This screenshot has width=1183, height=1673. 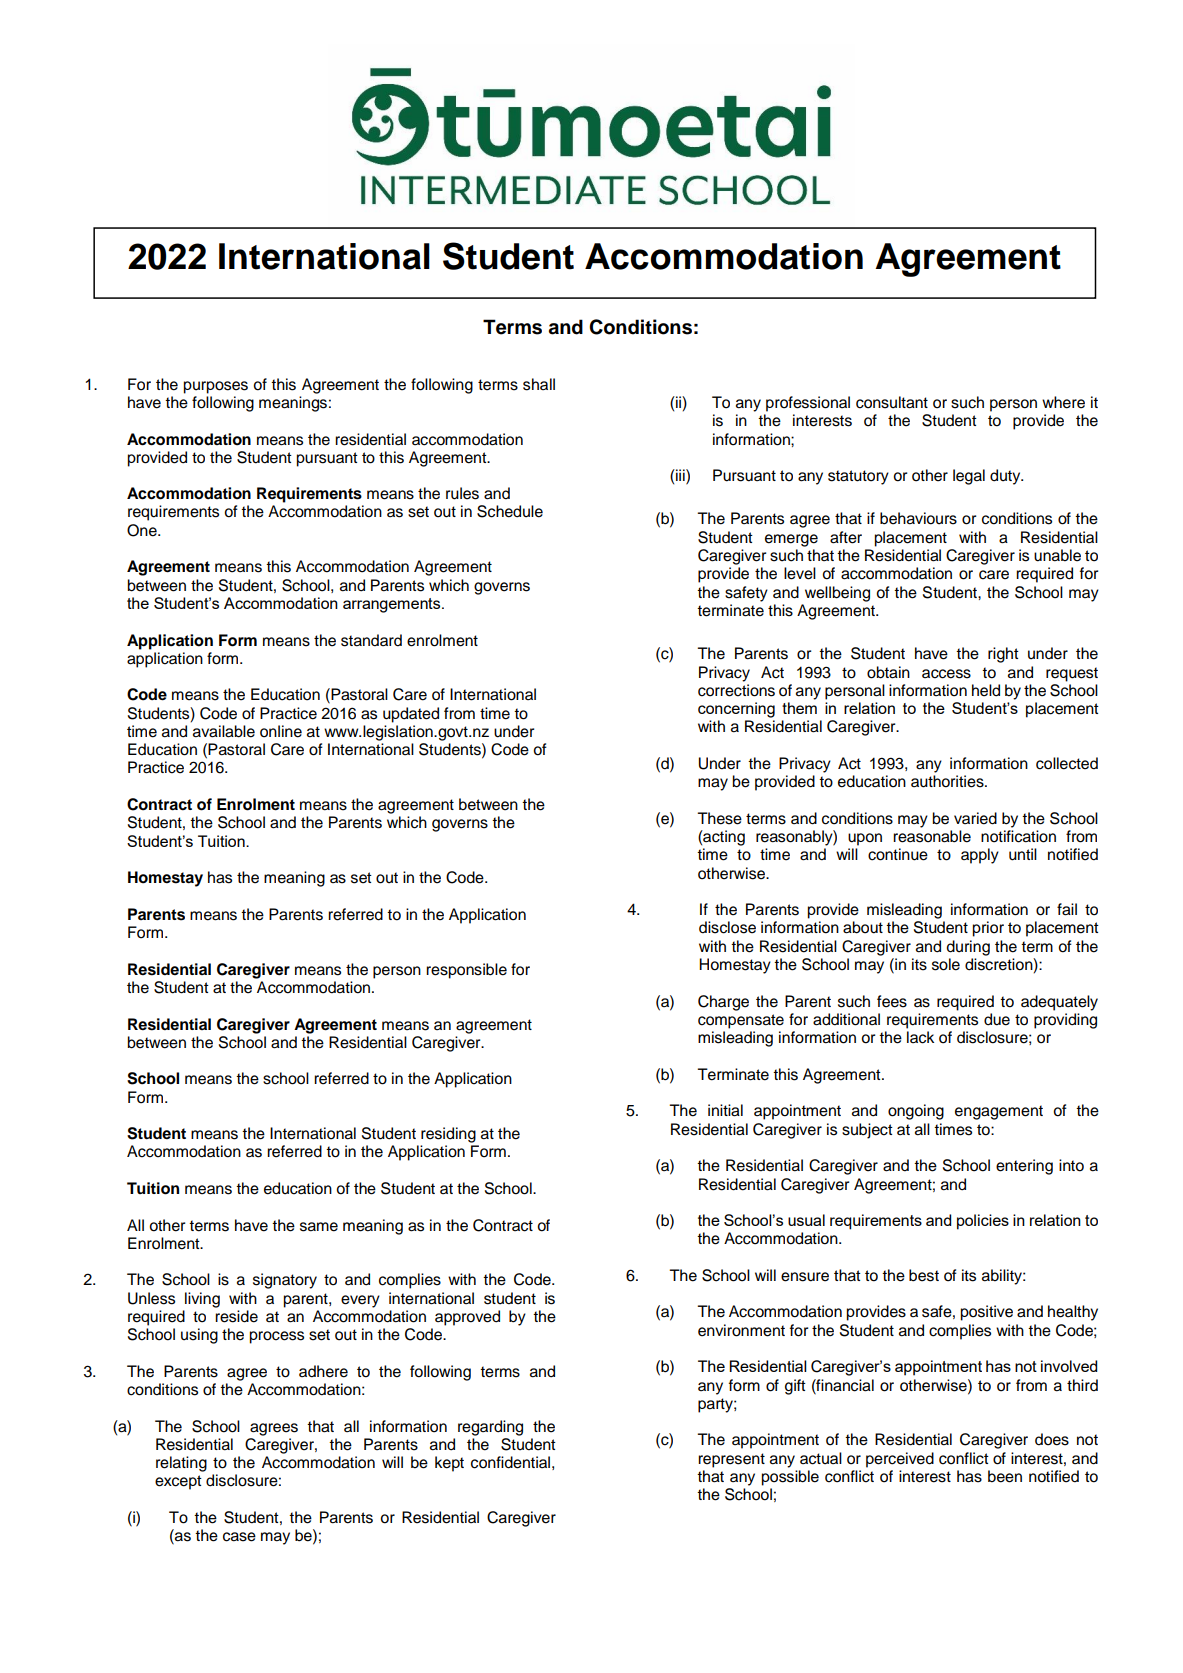 I want to click on purposes, so click(x=215, y=387).
